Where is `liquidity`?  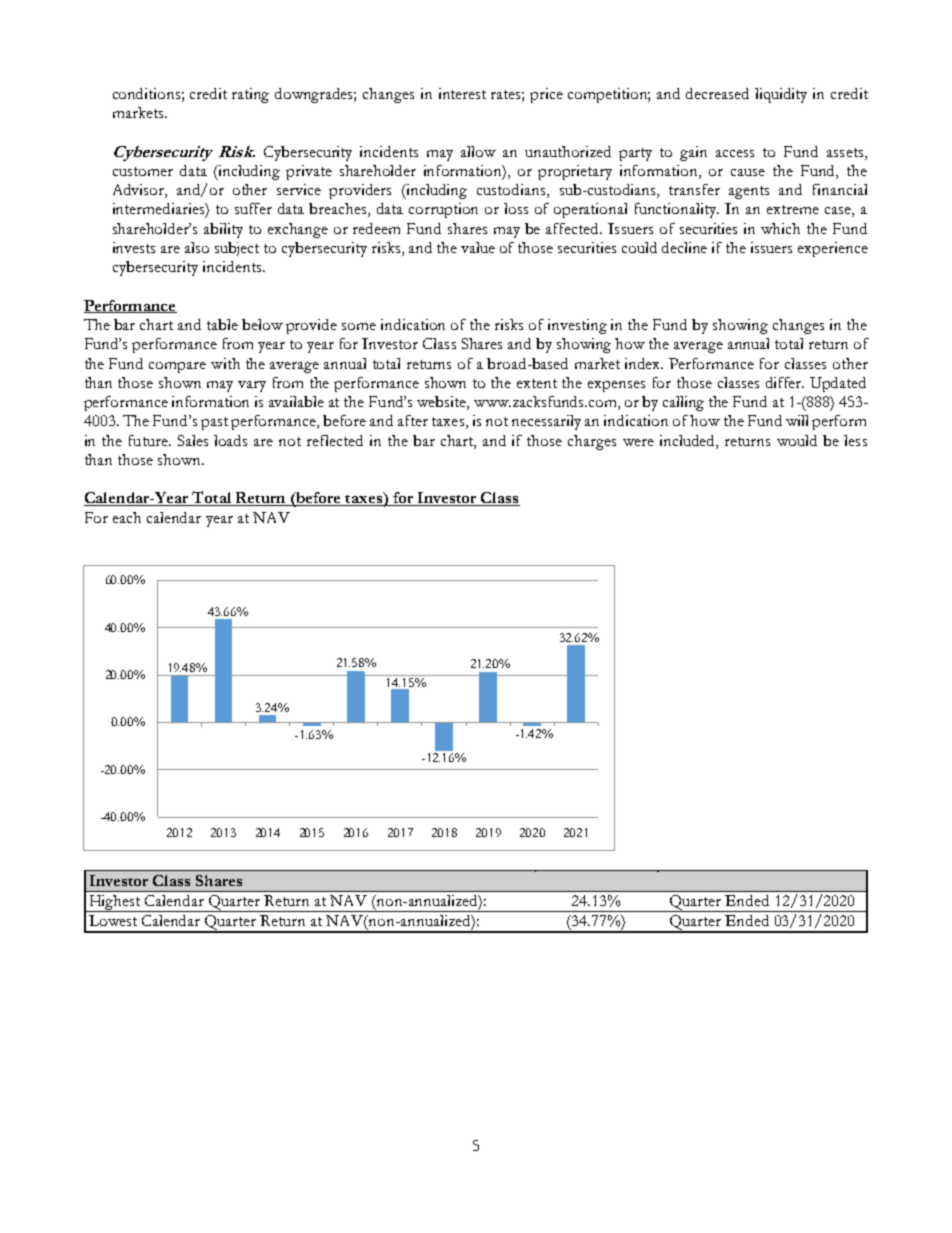
liquidity is located at coordinates (781, 95).
